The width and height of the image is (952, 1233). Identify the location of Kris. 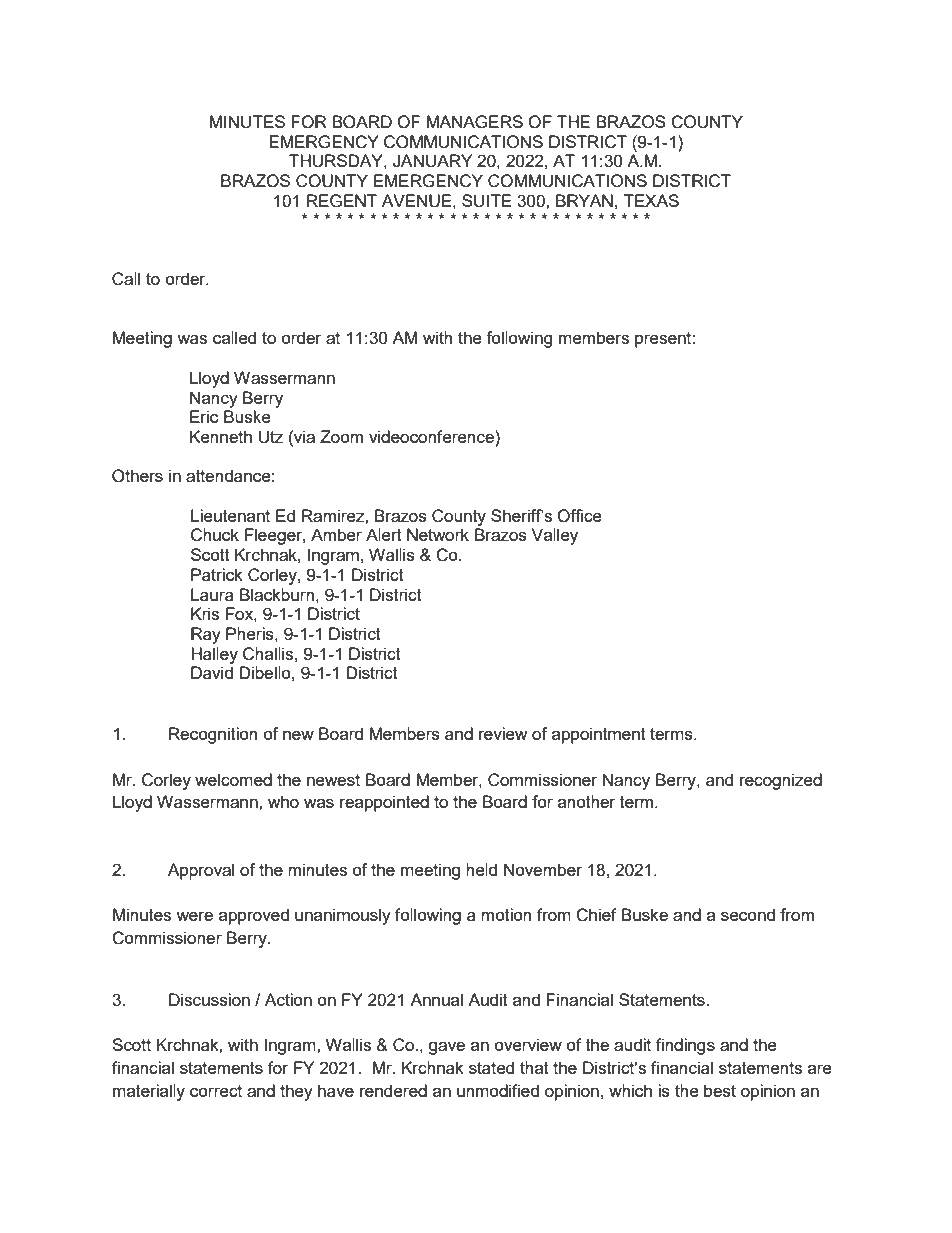
(205, 613).
